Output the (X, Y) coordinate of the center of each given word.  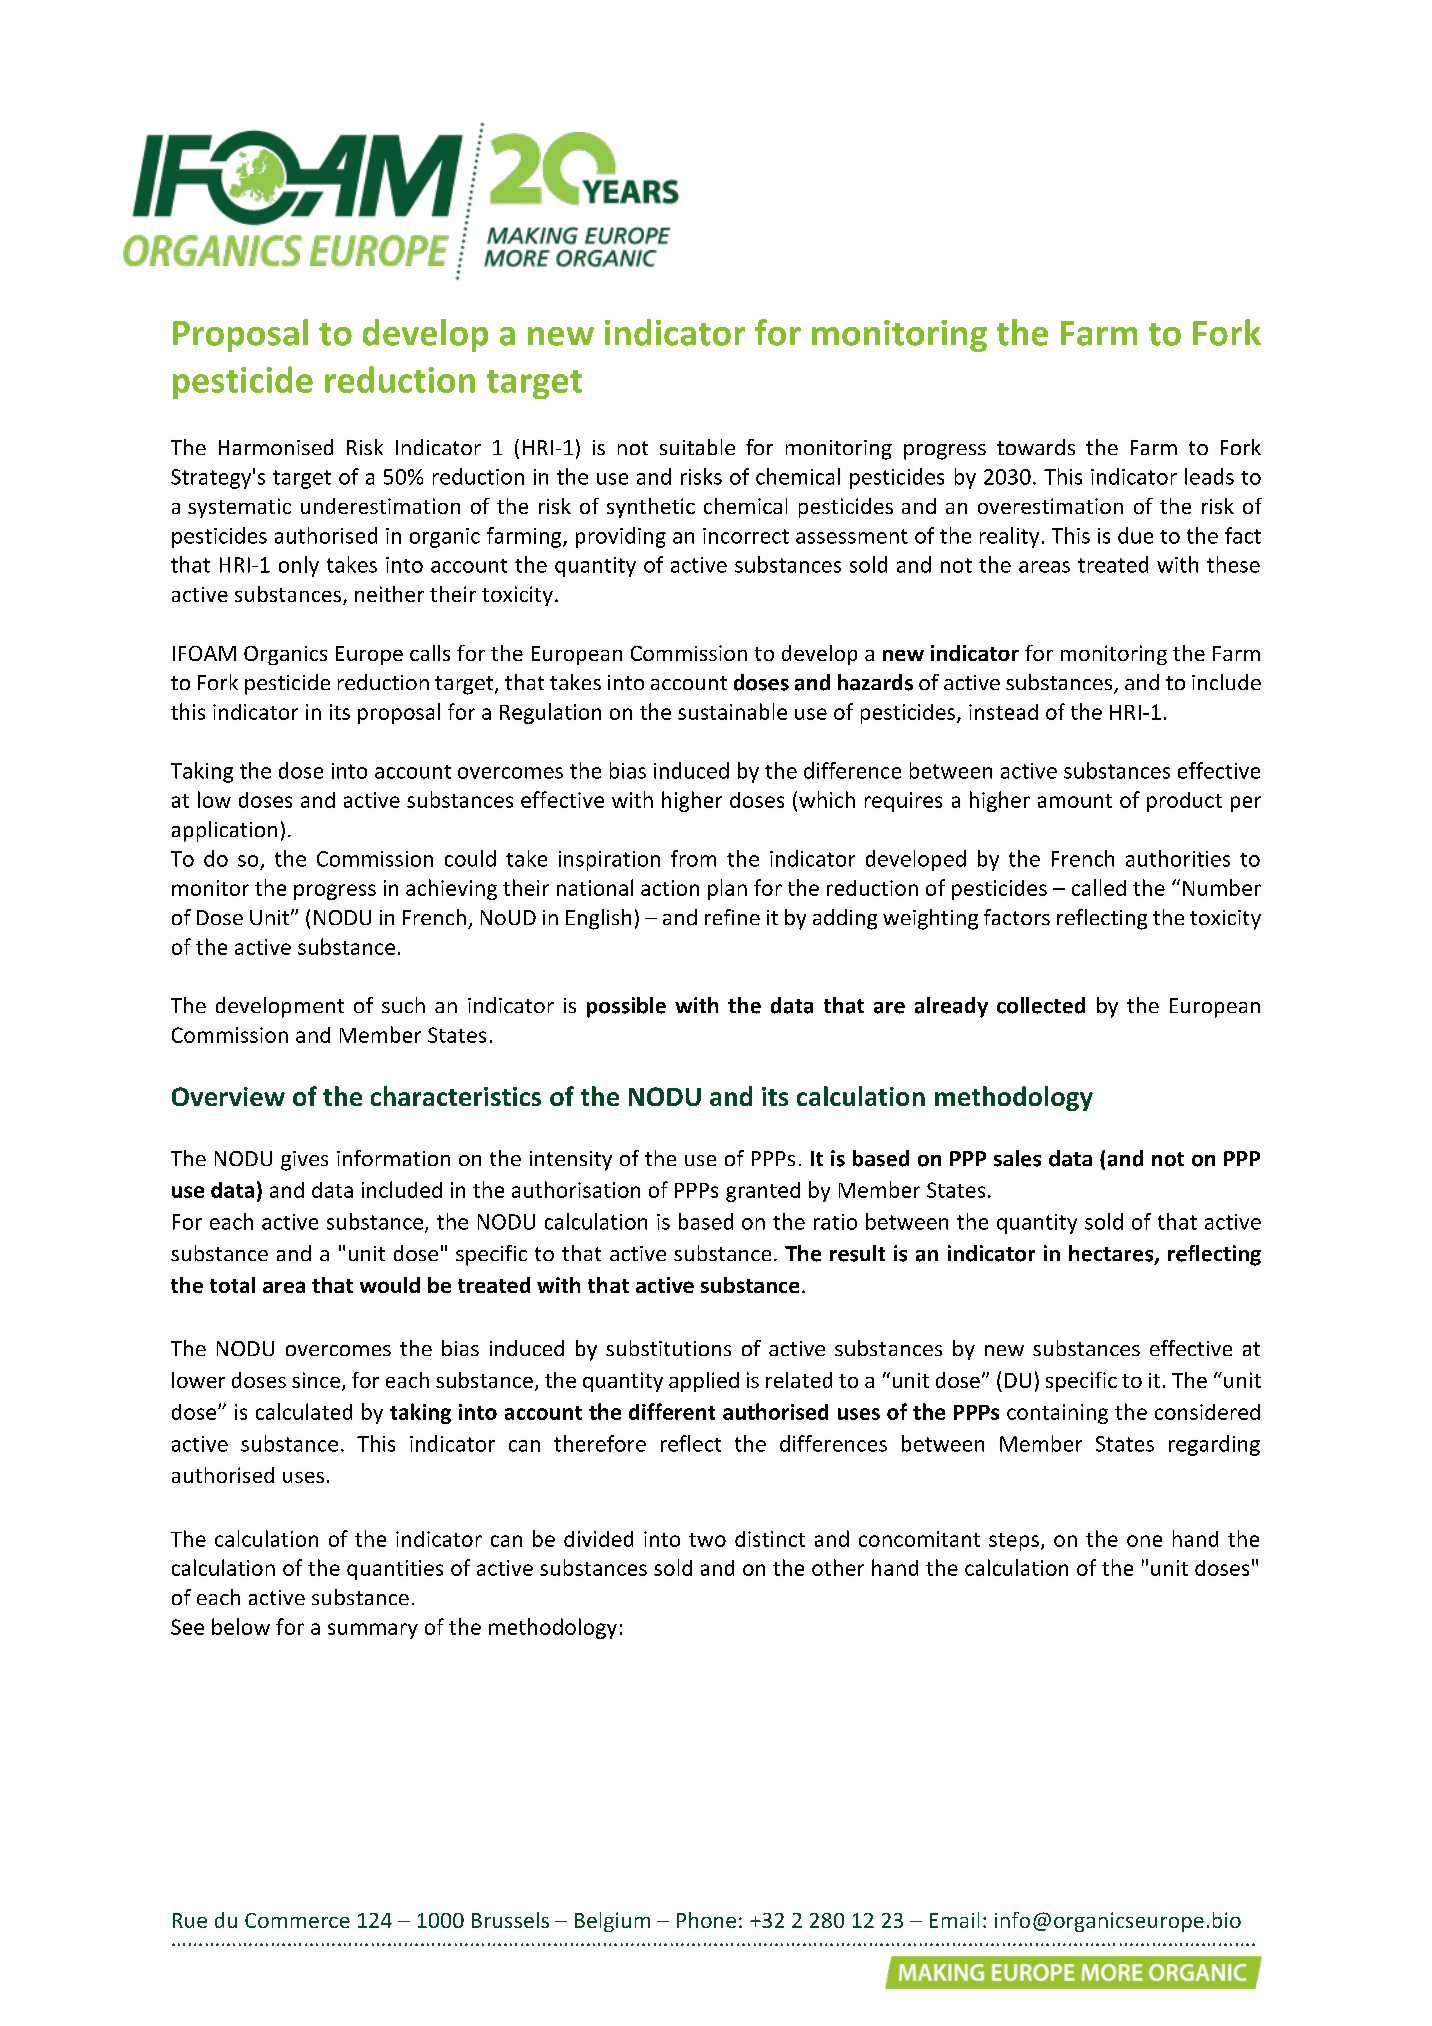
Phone (706, 1920)
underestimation (380, 506)
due (1135, 535)
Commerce (297, 1920)
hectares (1112, 1254)
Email (954, 1920)
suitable (697, 447)
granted (763, 1192)
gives (304, 1161)
